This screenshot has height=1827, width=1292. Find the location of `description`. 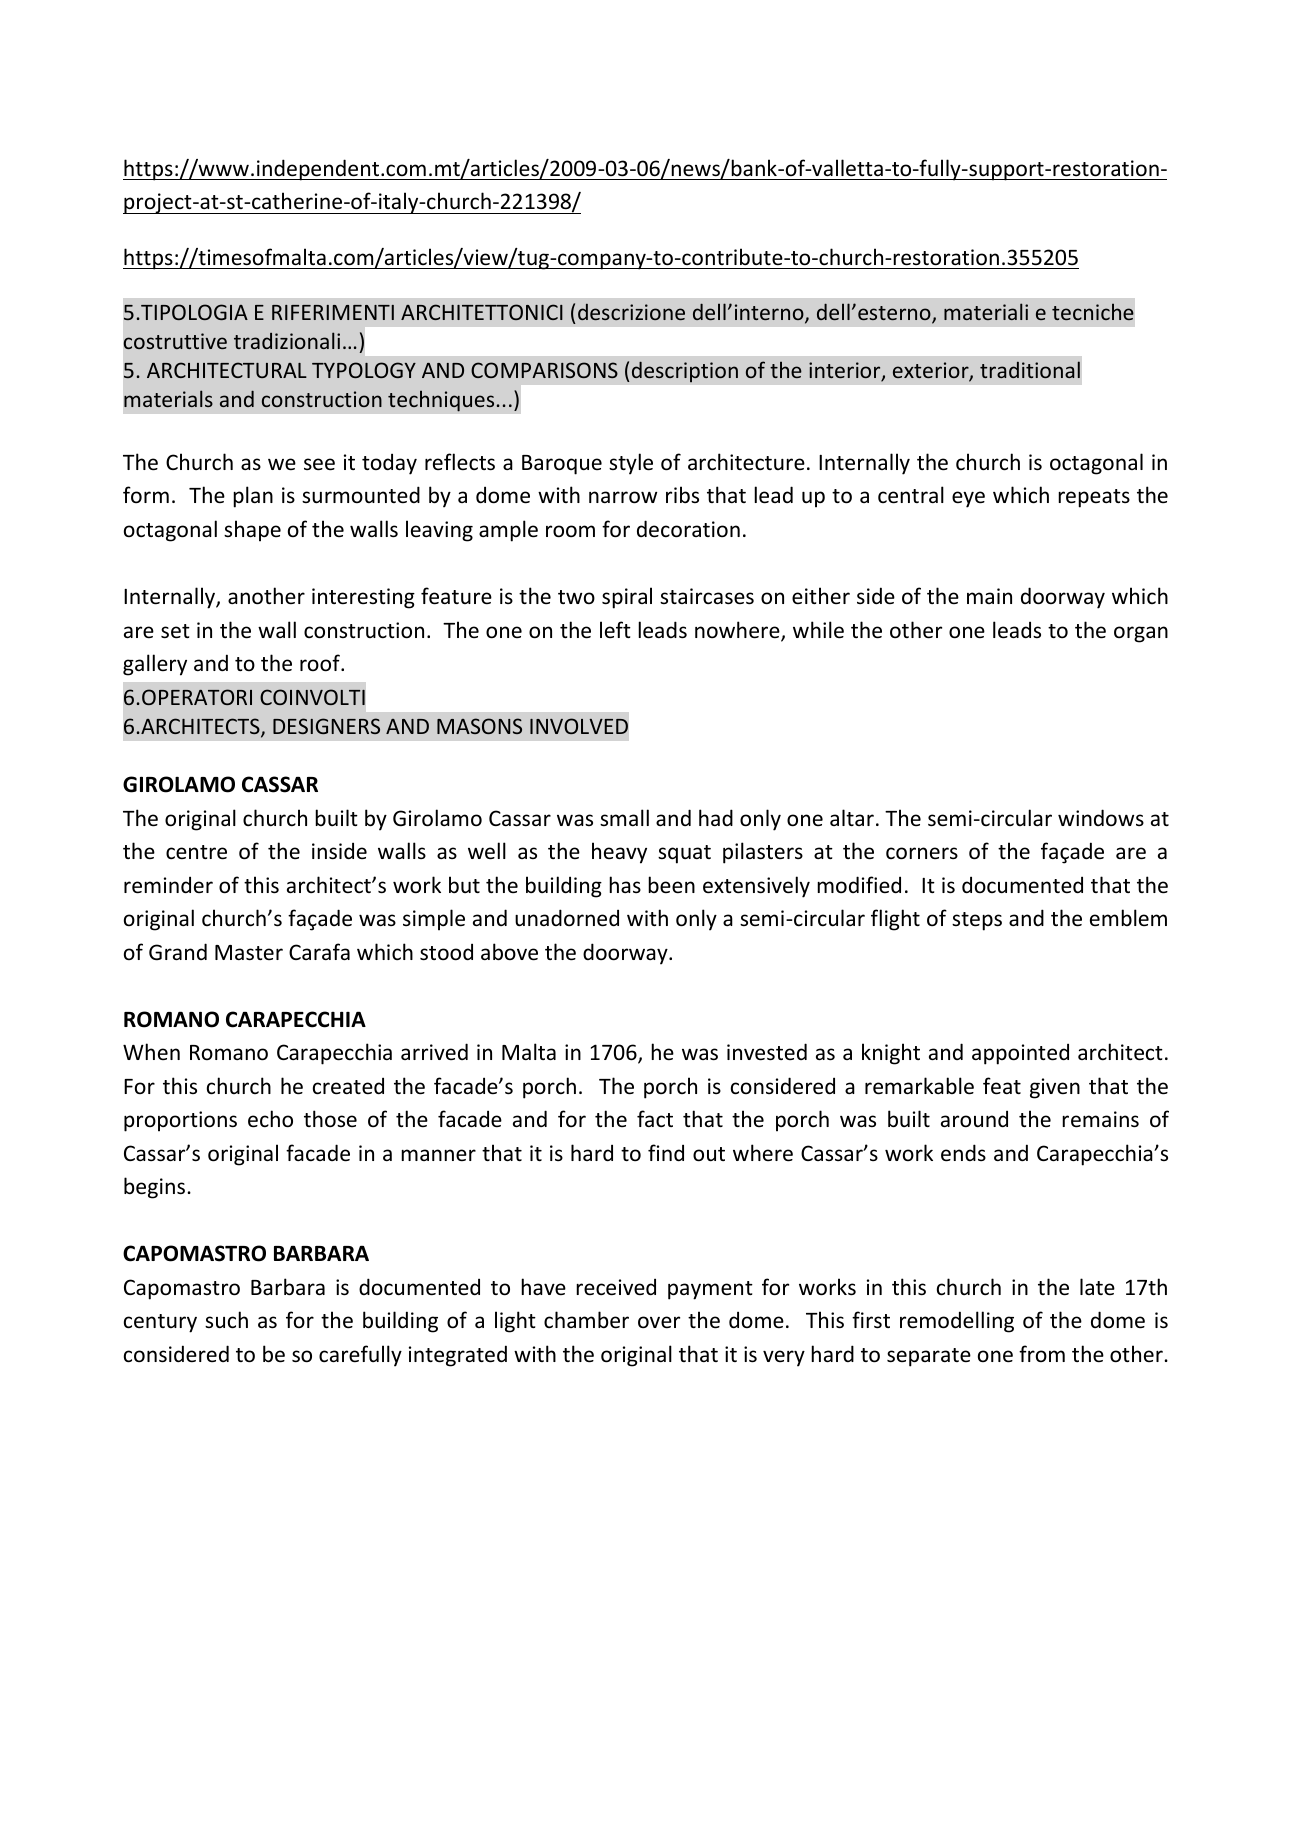

description is located at coordinates (685, 372).
